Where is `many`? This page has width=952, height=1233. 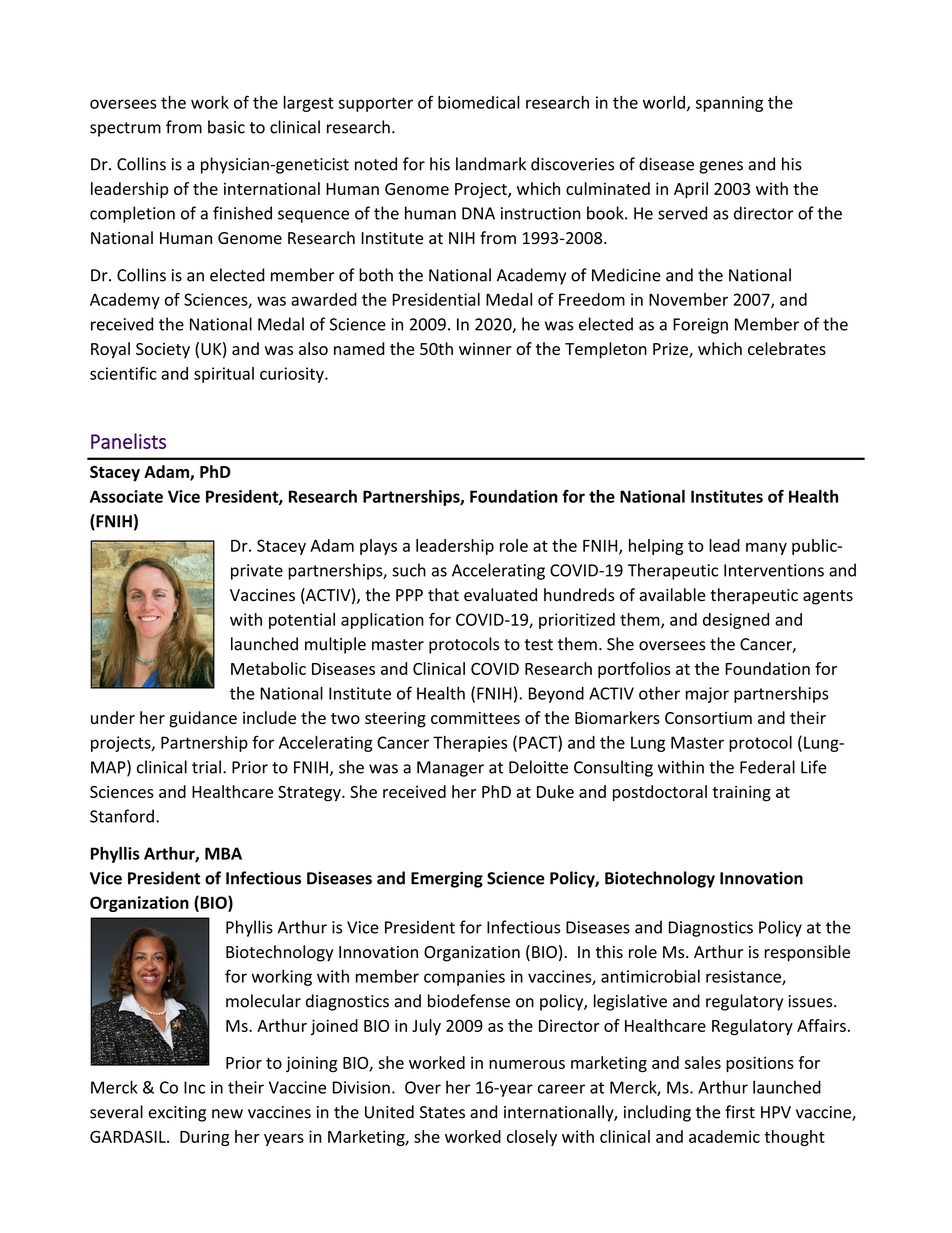 many is located at coordinates (766, 549).
